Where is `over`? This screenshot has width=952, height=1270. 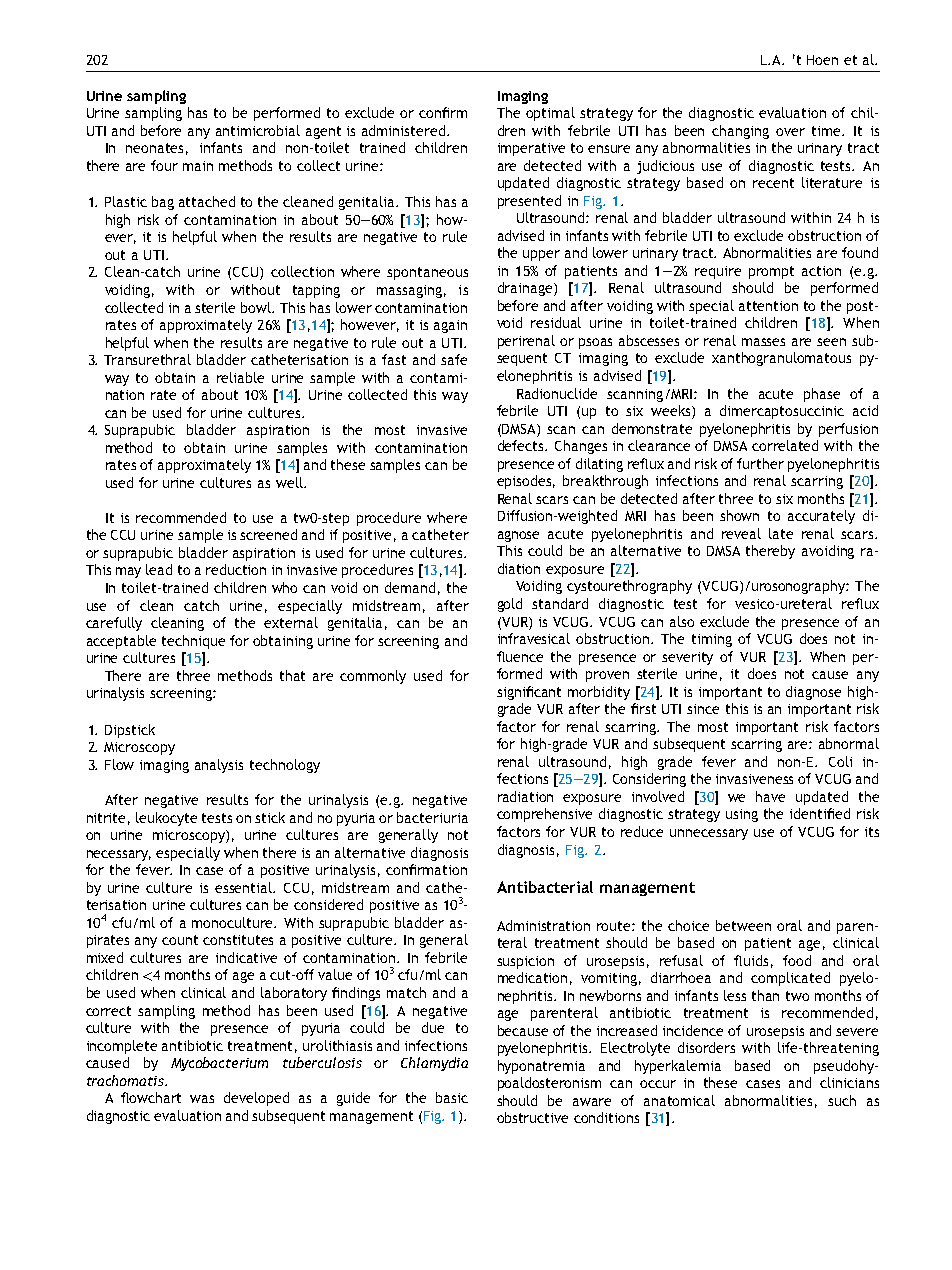
over is located at coordinates (790, 132).
